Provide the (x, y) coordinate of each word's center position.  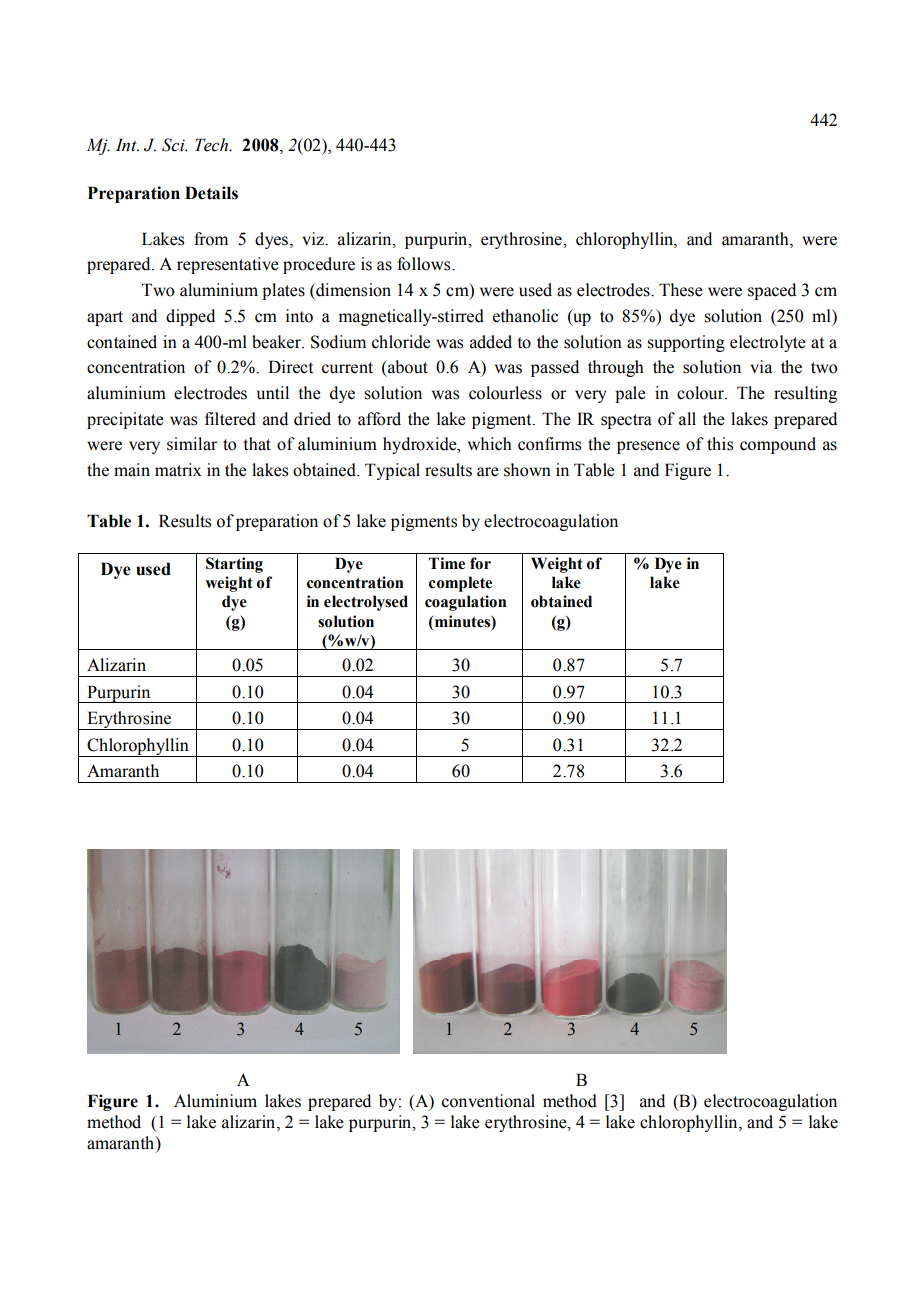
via (761, 367)
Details (211, 193)
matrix (178, 470)
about (407, 367)
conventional (488, 1101)
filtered (230, 419)
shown (527, 470)
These (681, 290)
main (132, 470)
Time (447, 563)
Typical (392, 471)
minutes (463, 622)
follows (425, 264)
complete (460, 584)
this (720, 444)
